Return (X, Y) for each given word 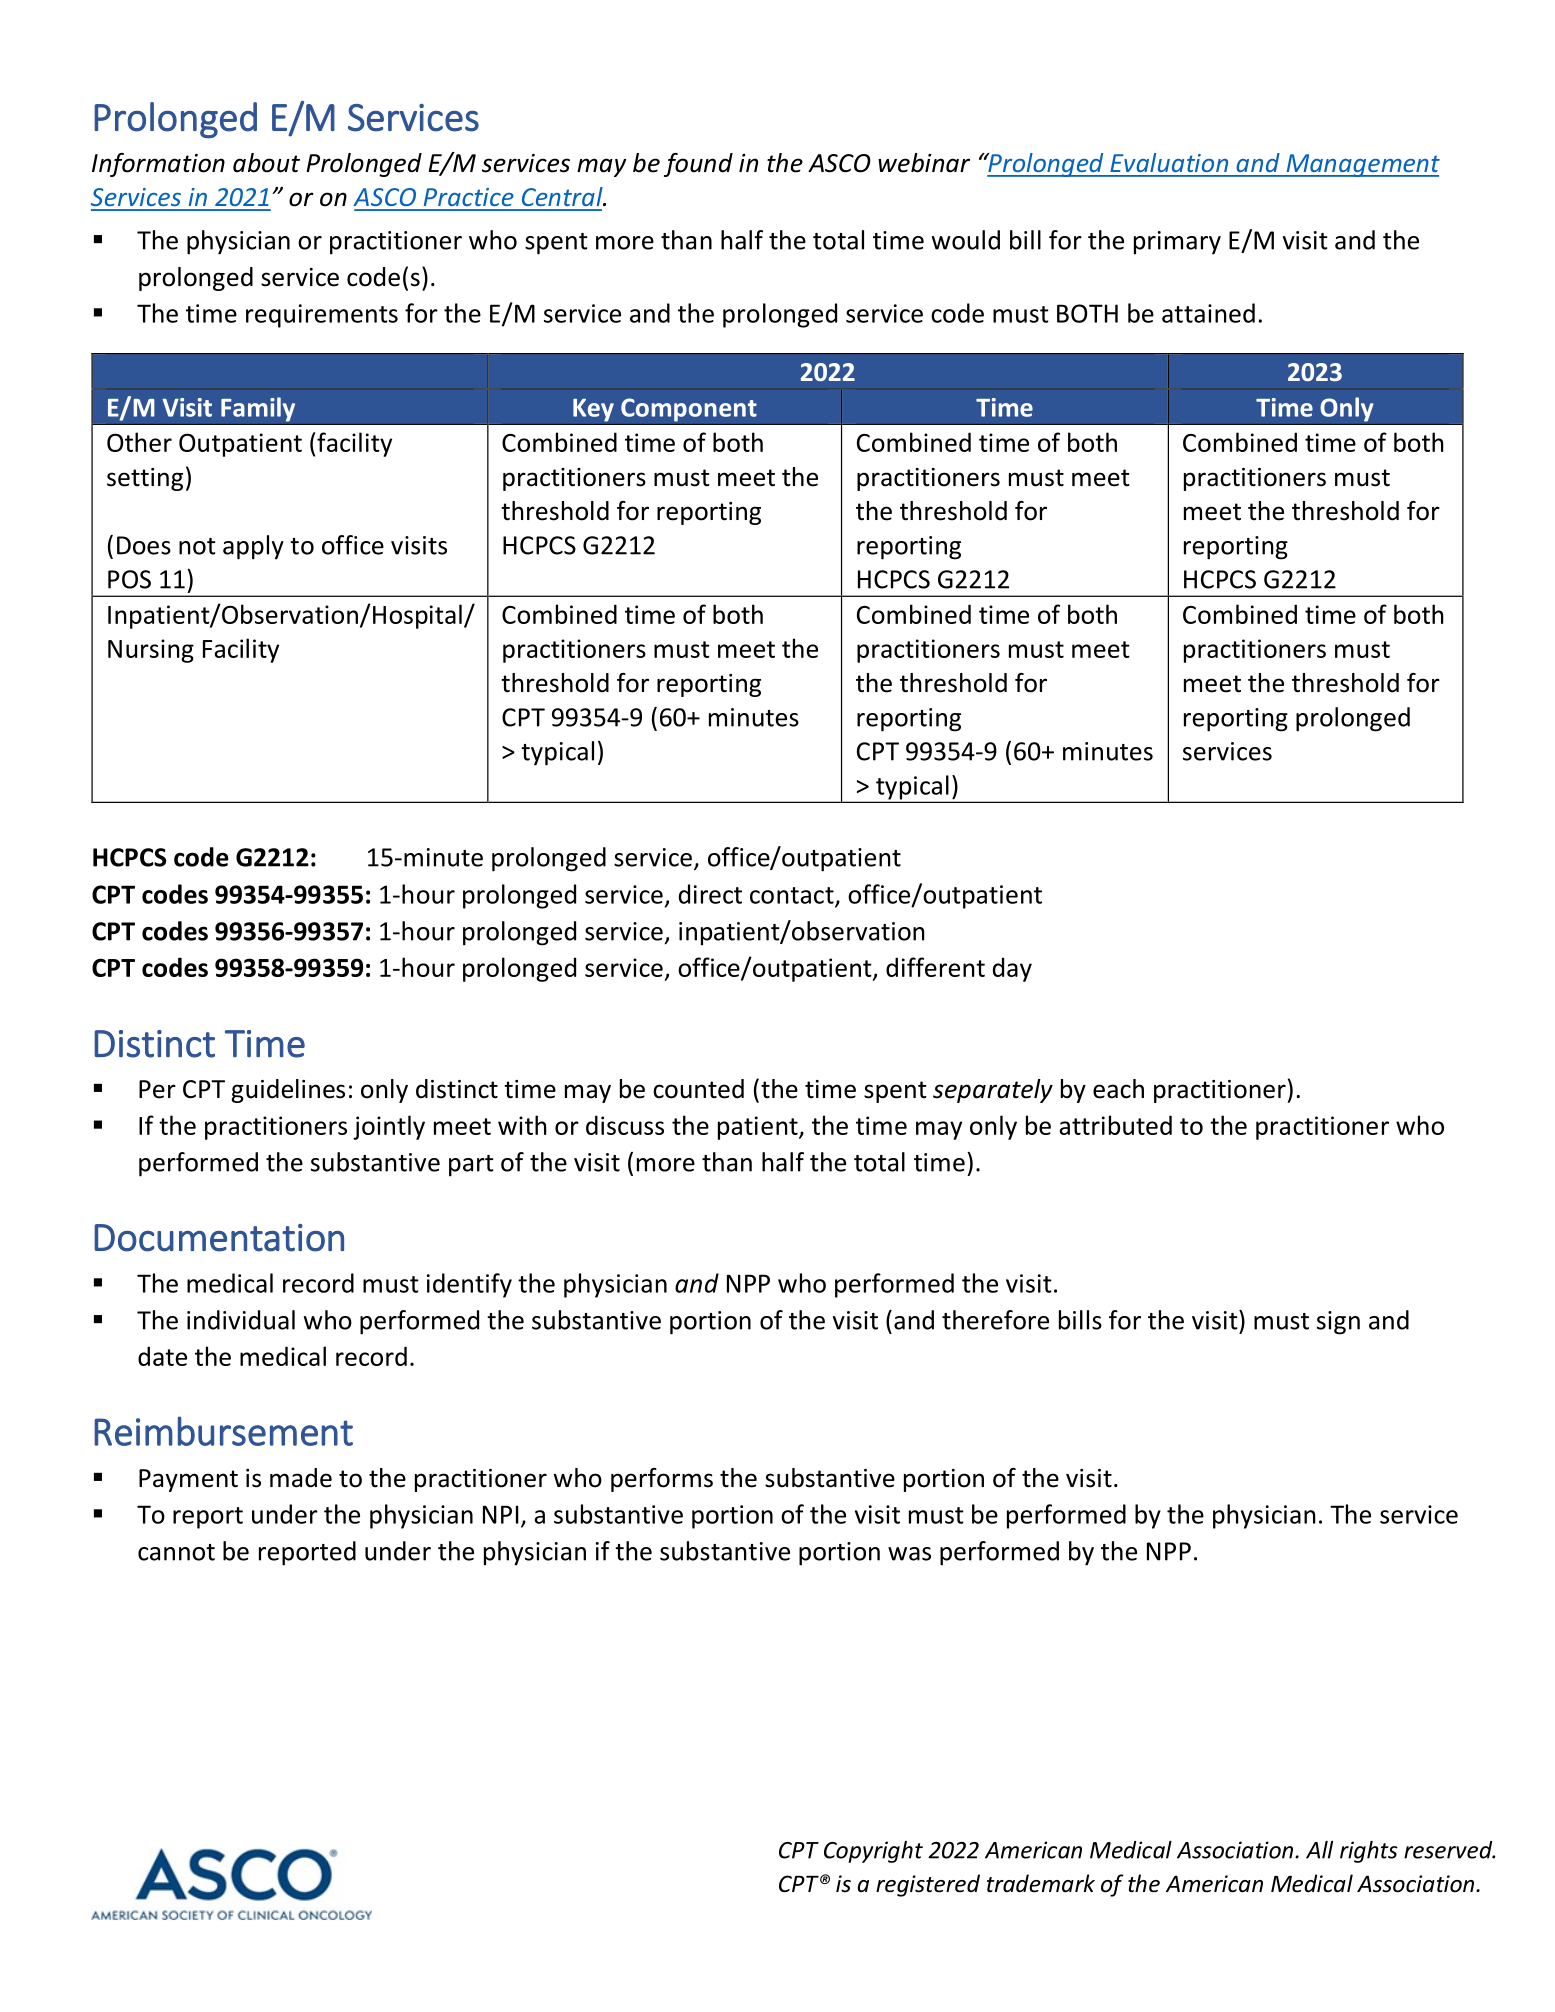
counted (698, 1089)
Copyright (873, 1852)
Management (1362, 165)
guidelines (288, 1091)
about (266, 163)
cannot (176, 1552)
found (698, 165)
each (1118, 1089)
